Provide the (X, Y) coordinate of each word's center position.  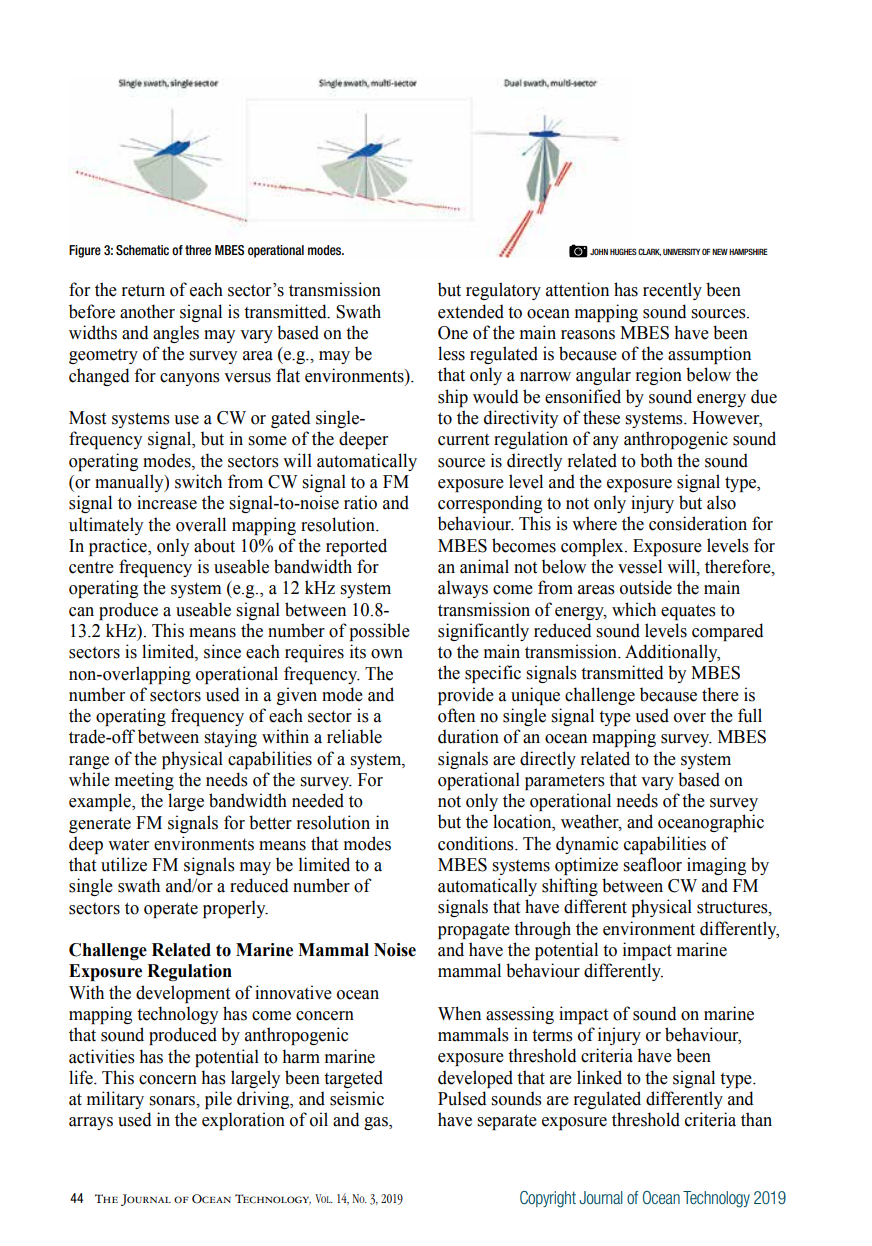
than (756, 1119)
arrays (91, 1123)
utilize (124, 864)
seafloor (652, 864)
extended (471, 311)
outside (646, 587)
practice (119, 547)
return (143, 290)
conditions (477, 843)
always (463, 589)
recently (672, 291)
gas (377, 1123)
